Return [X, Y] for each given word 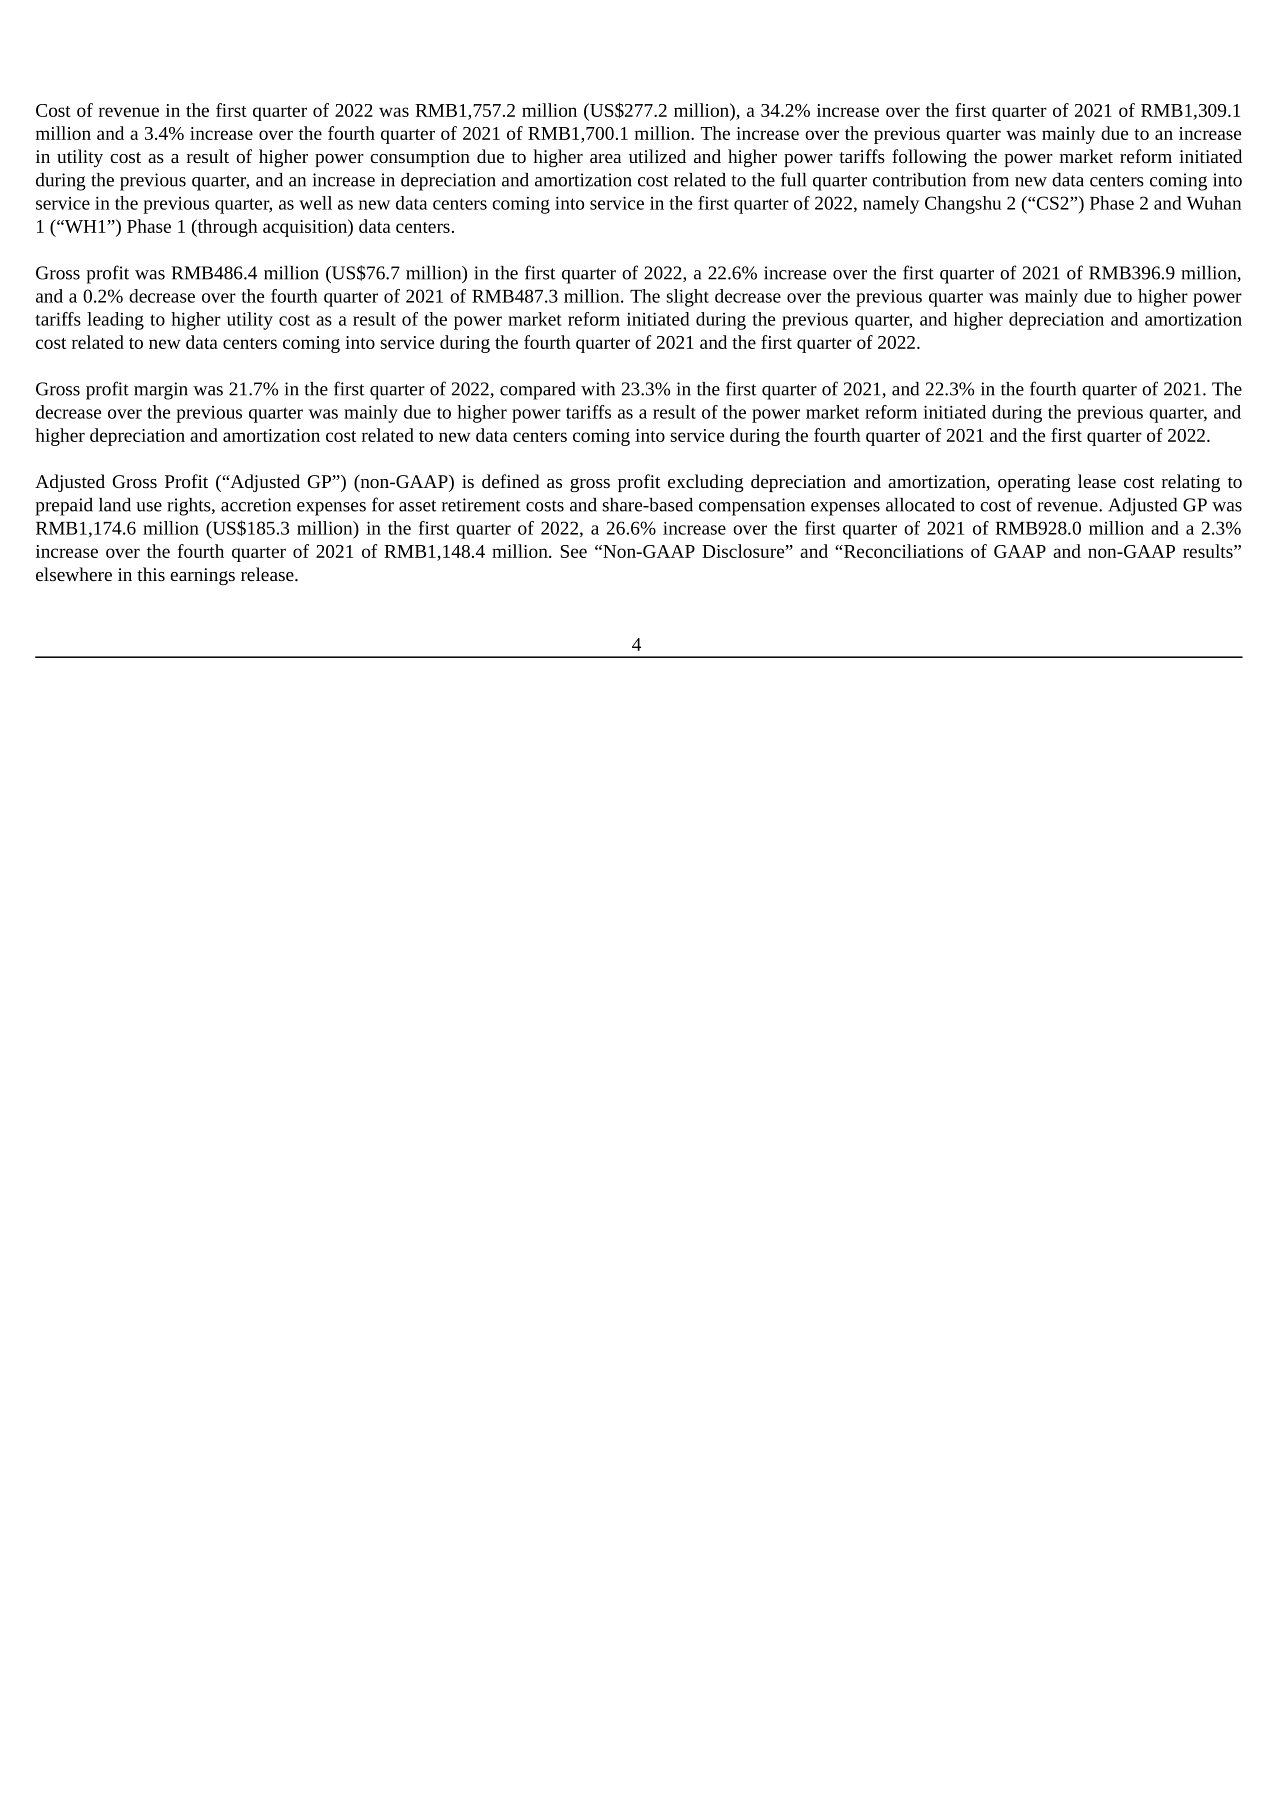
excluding [706, 483]
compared [537, 391]
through [226, 228]
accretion [256, 505]
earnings [202, 576]
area [605, 158]
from [991, 179]
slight [688, 298]
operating [1034, 483]
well [315, 203]
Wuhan [1214, 203]
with [598, 389]
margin [161, 391]
